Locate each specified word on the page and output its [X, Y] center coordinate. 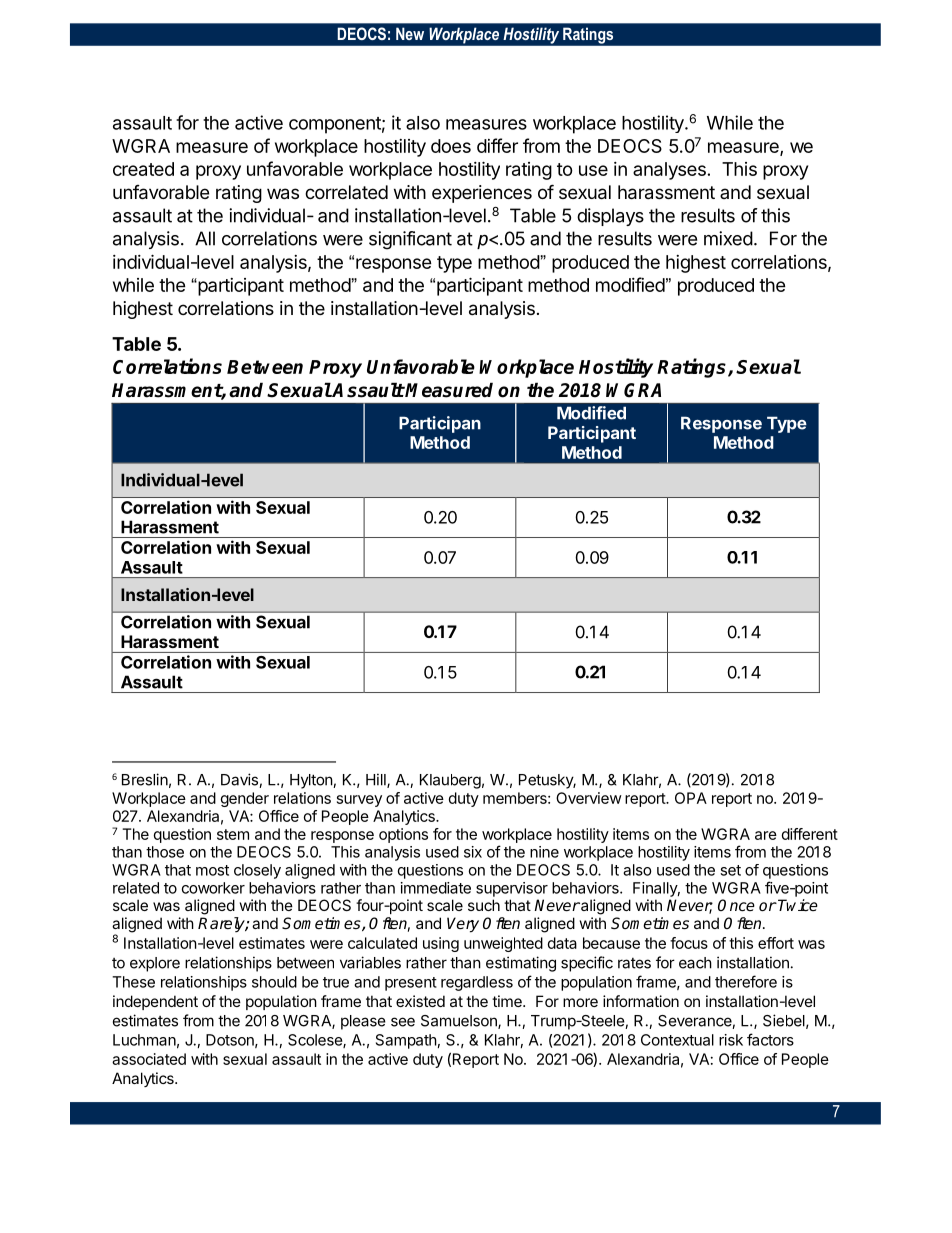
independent [155, 1002]
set [730, 870]
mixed [728, 238]
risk [731, 1040]
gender [245, 799]
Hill [377, 780]
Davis [240, 780]
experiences [482, 194]
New [410, 33]
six [473, 852]
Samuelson [460, 1022]
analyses [669, 171]
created [143, 169]
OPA [691, 798]
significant [410, 240]
